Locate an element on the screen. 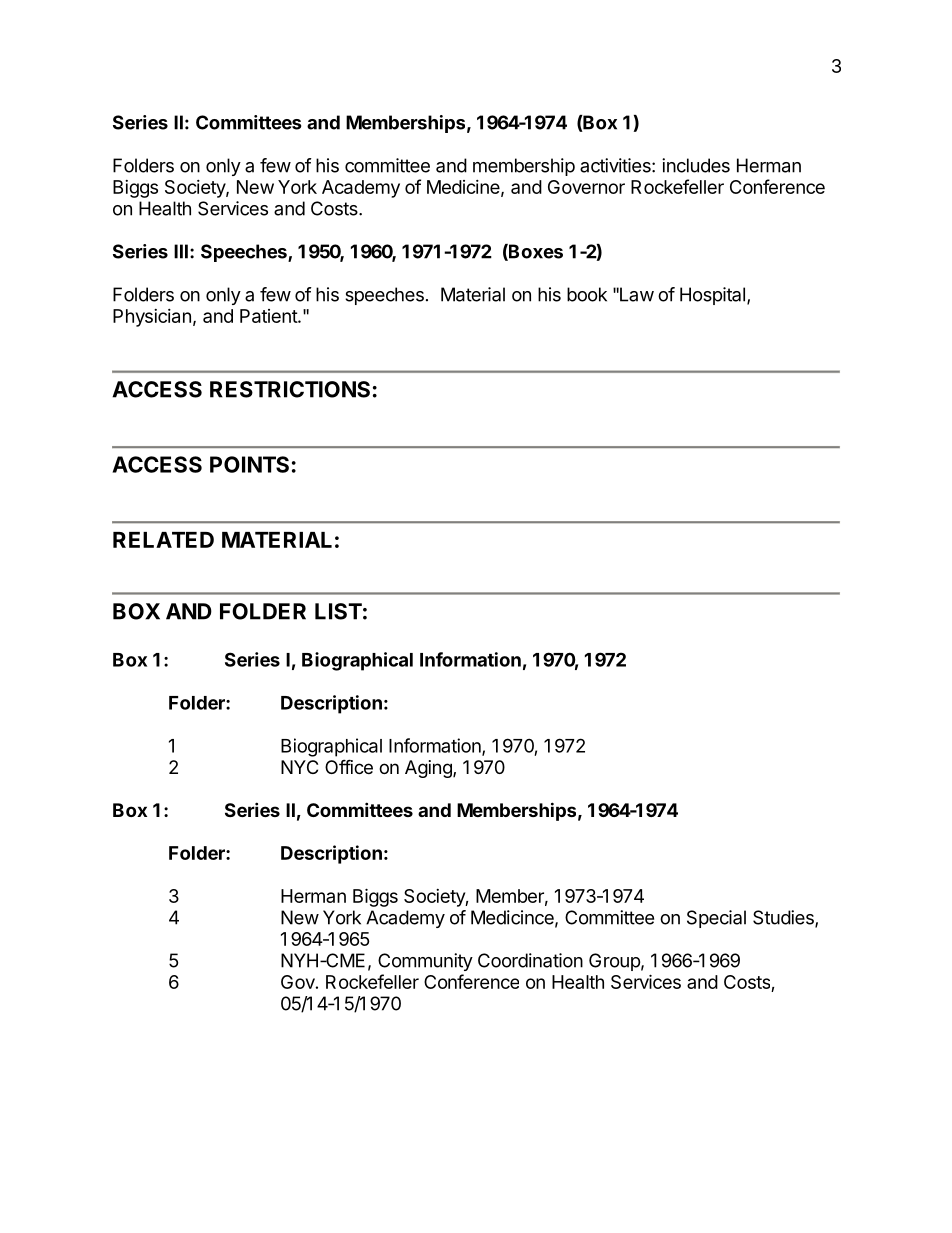 This screenshot has height=1233, width=952. RESTRICTIONS is located at coordinates (290, 389).
